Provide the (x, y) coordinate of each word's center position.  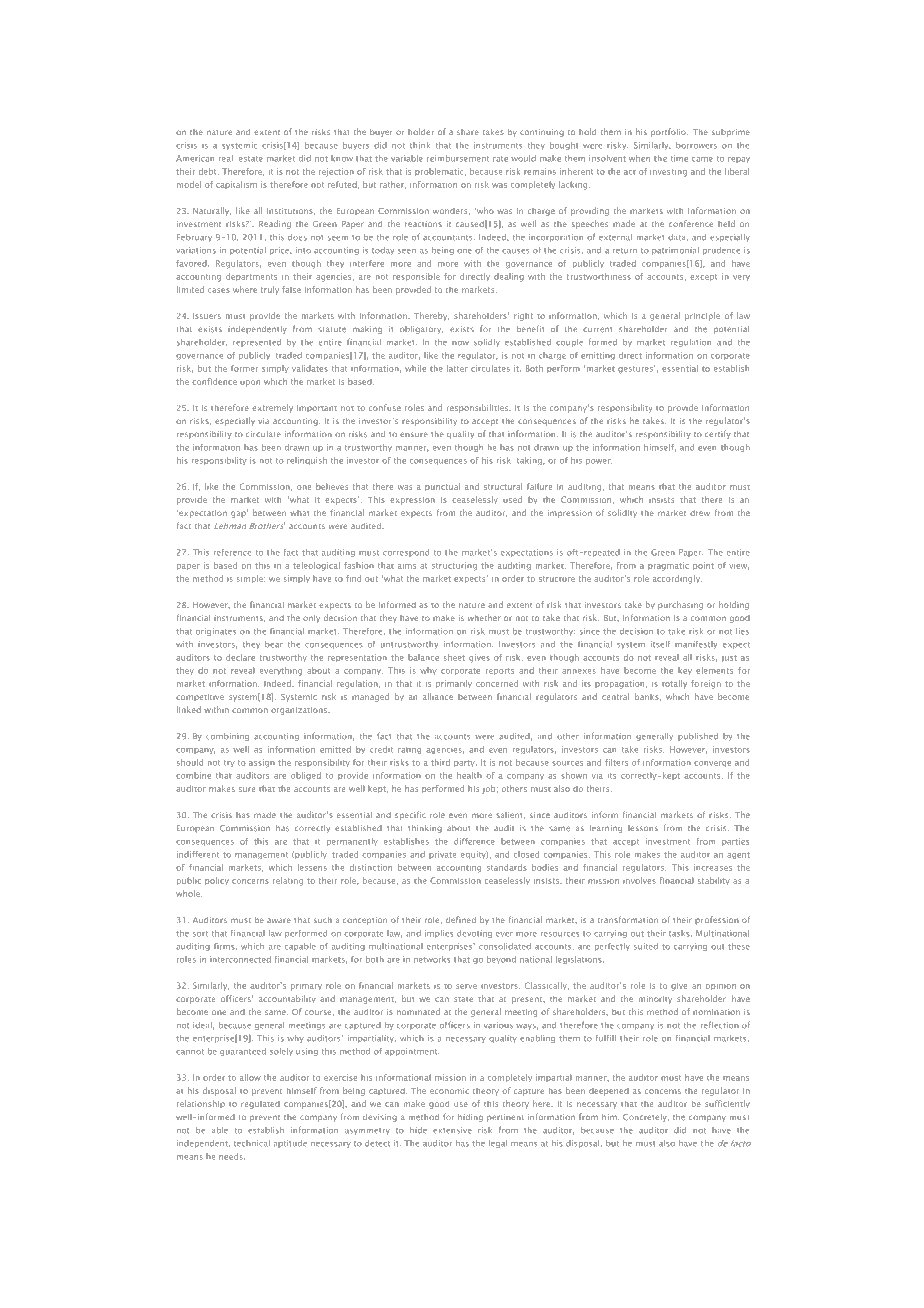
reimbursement (458, 158)
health (469, 775)
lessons (643, 828)
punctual (442, 487)
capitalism (236, 185)
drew (700, 513)
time (679, 158)
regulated (260, 1105)
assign (262, 763)
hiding (470, 1118)
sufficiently (727, 1104)
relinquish (307, 461)
